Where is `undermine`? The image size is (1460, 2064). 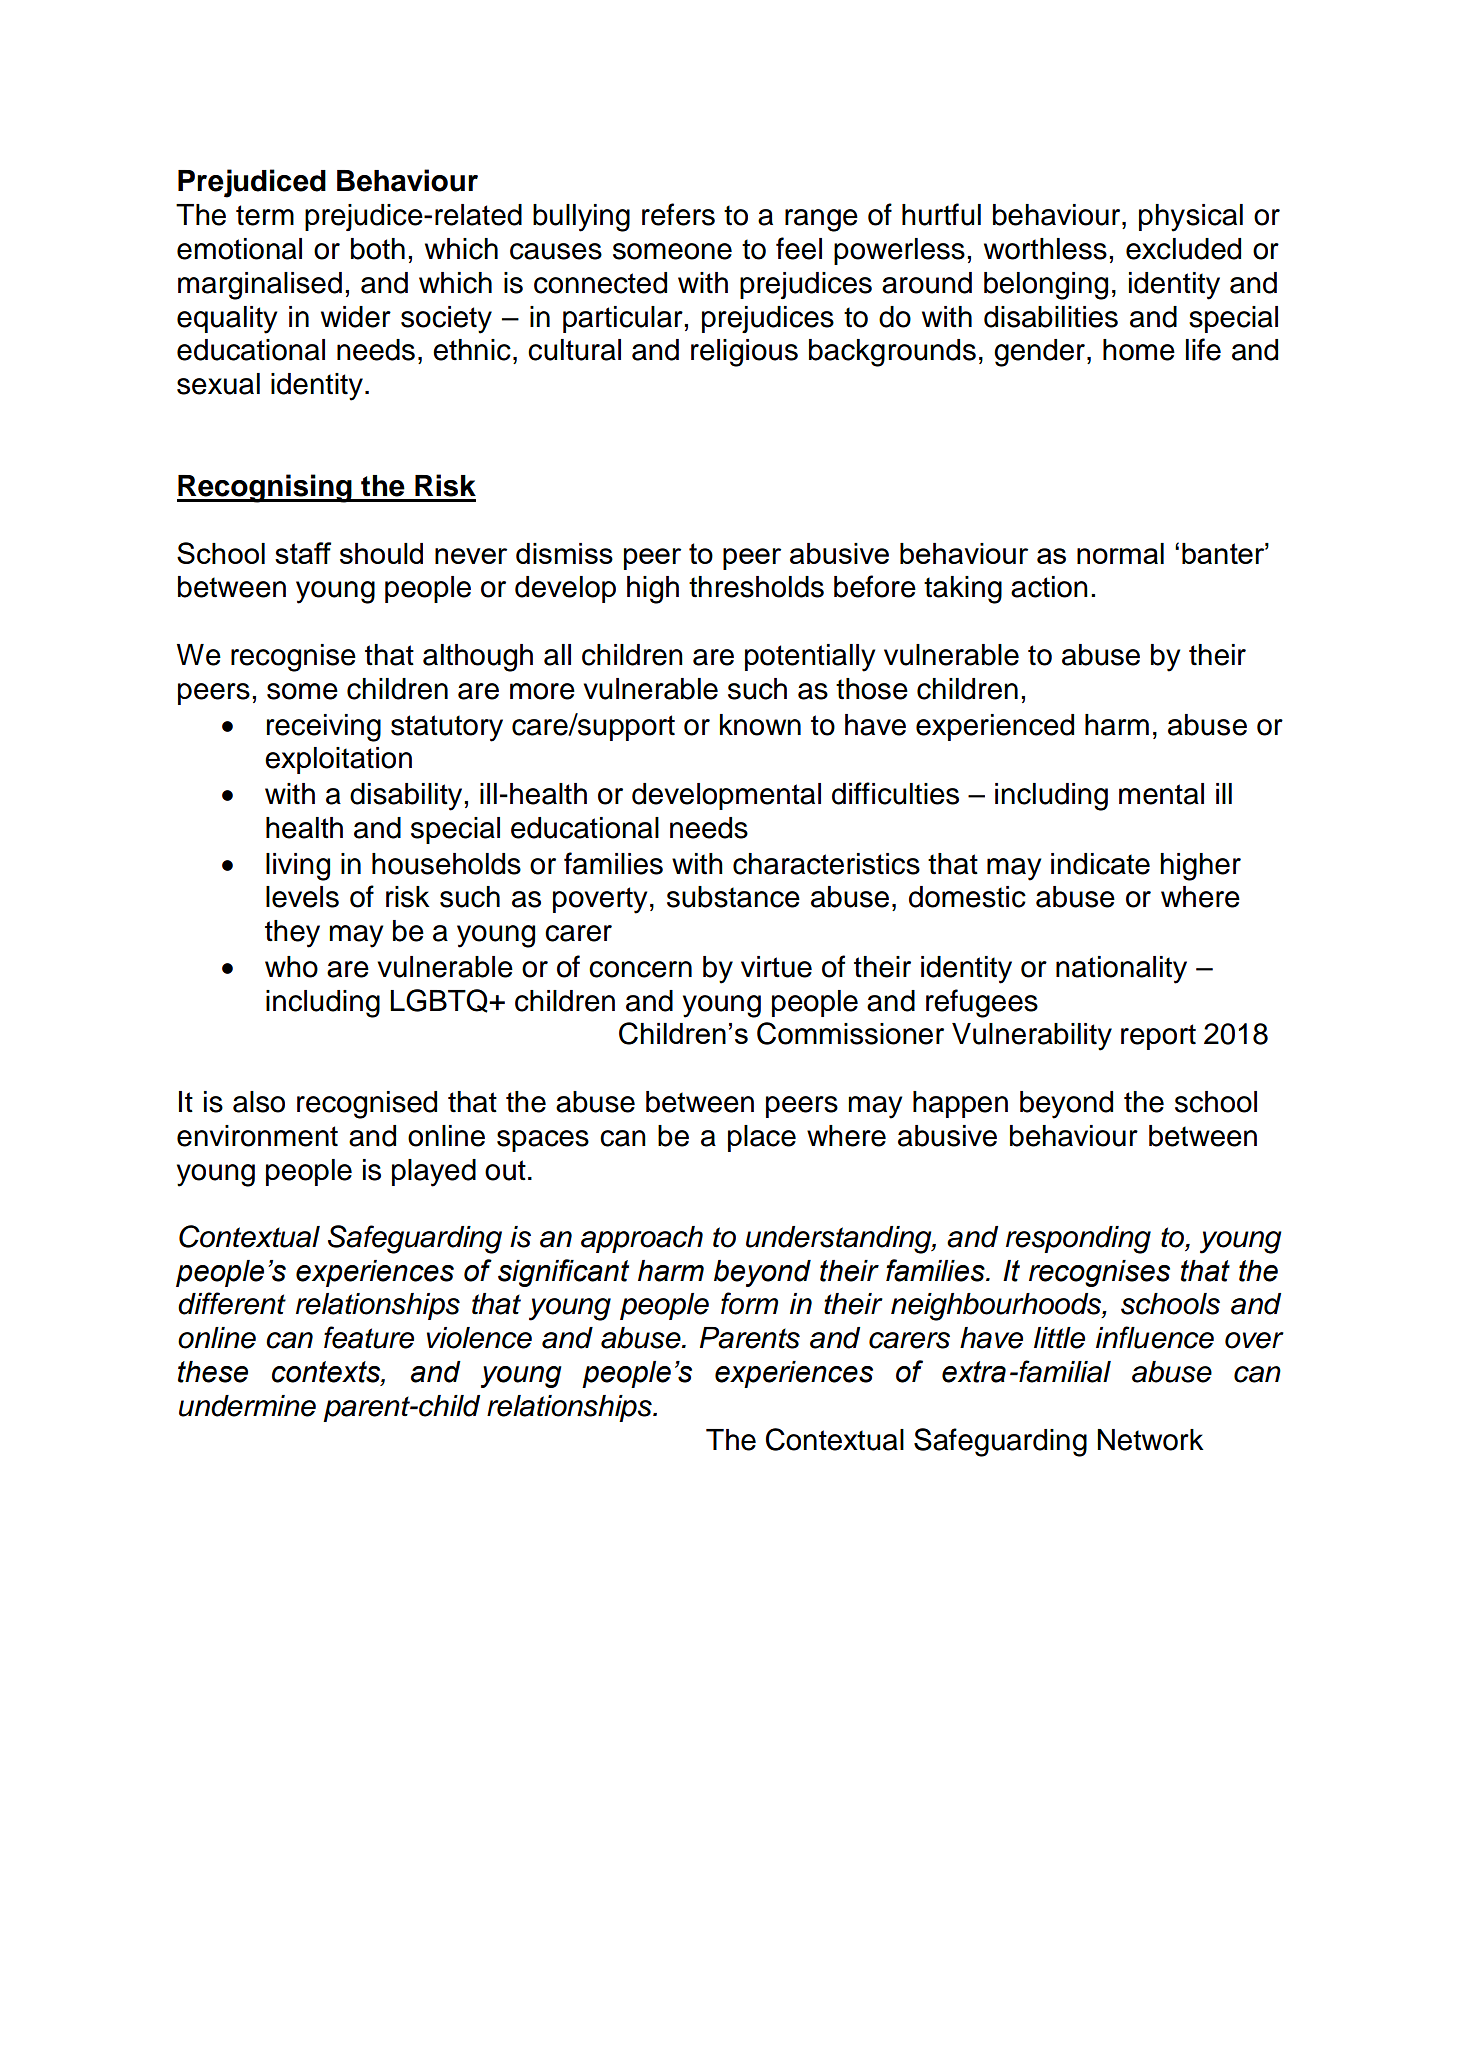 undermine is located at coordinates (247, 1406).
